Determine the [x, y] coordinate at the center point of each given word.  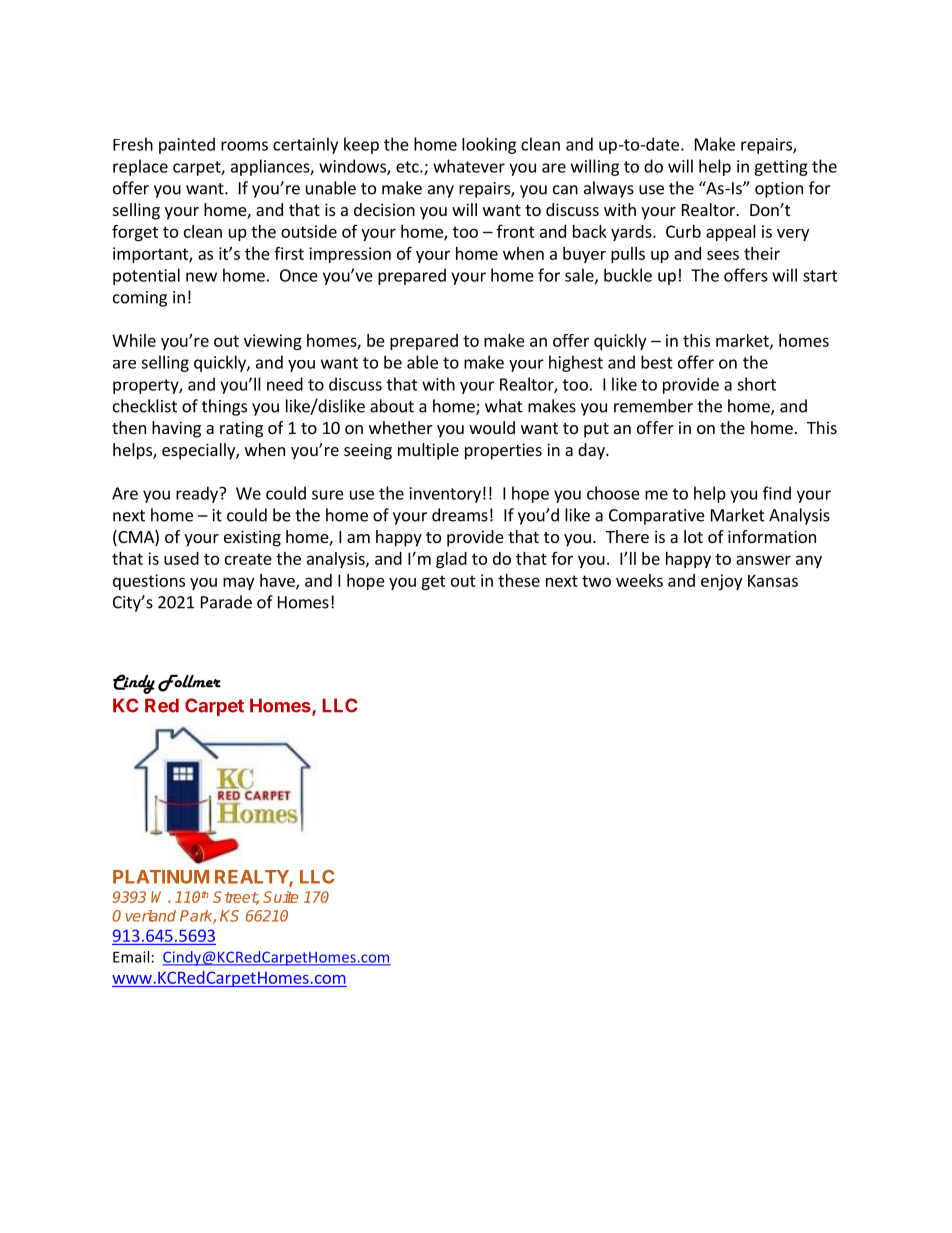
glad [451, 560]
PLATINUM [161, 877]
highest [576, 363]
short [756, 384]
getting [781, 168]
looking [489, 145]
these [519, 580]
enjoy [721, 582]
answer [763, 560]
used [181, 558]
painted [187, 145]
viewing [273, 342]
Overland [144, 916]
